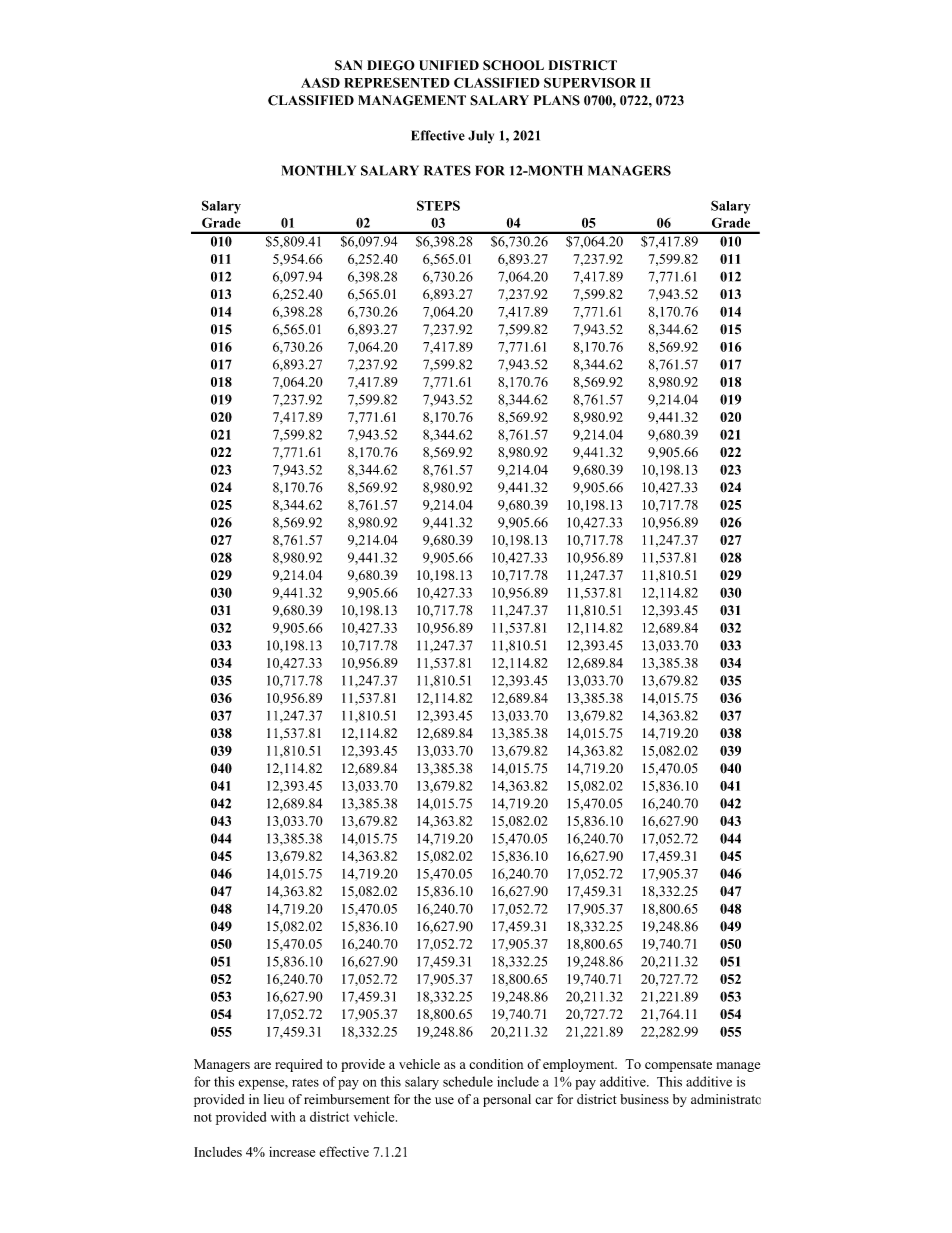  Describe the element at coordinates (449, 65) in the document. I see `UNIFIED` at that location.
